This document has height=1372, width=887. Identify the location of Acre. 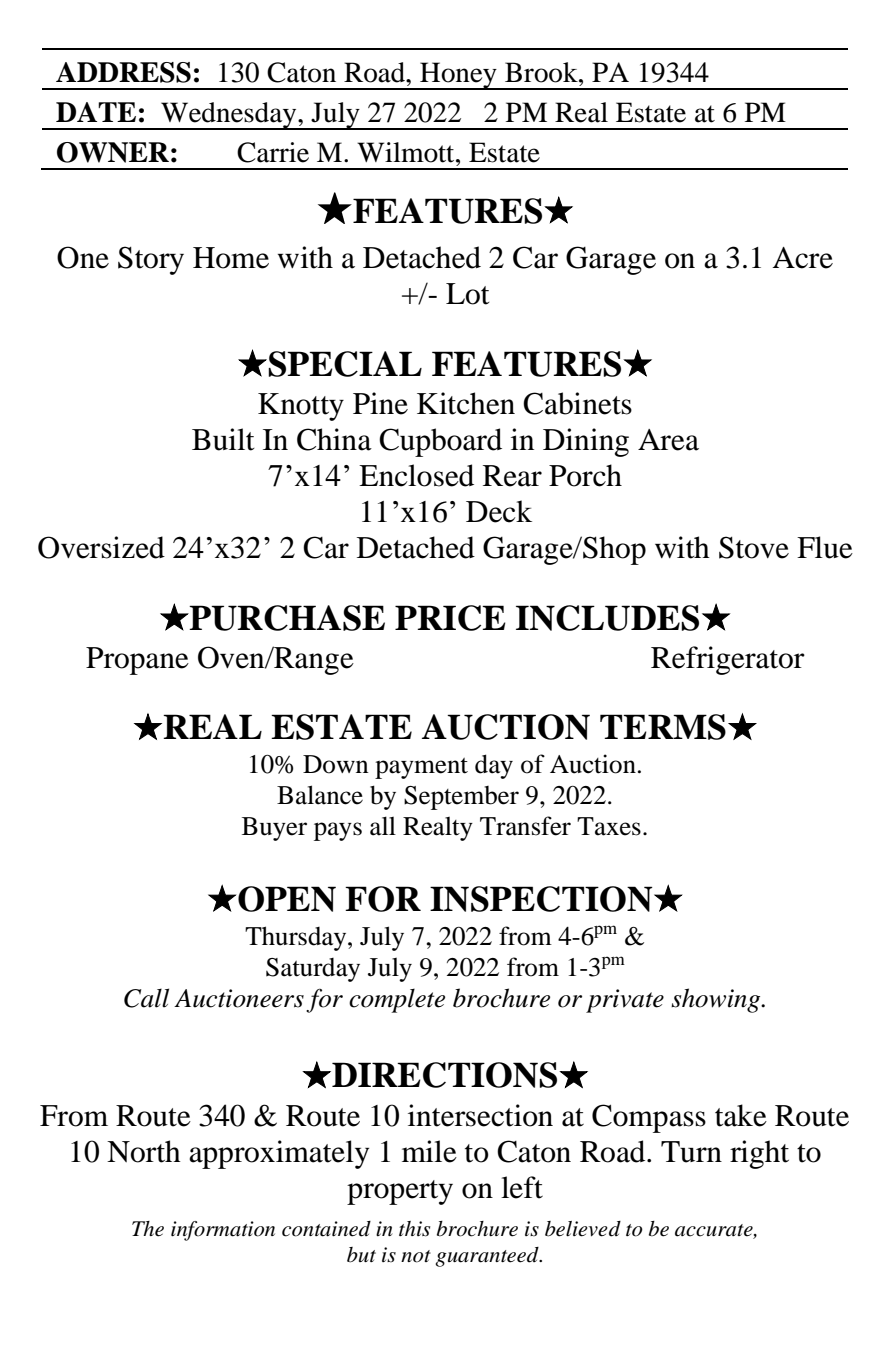
(802, 258).
